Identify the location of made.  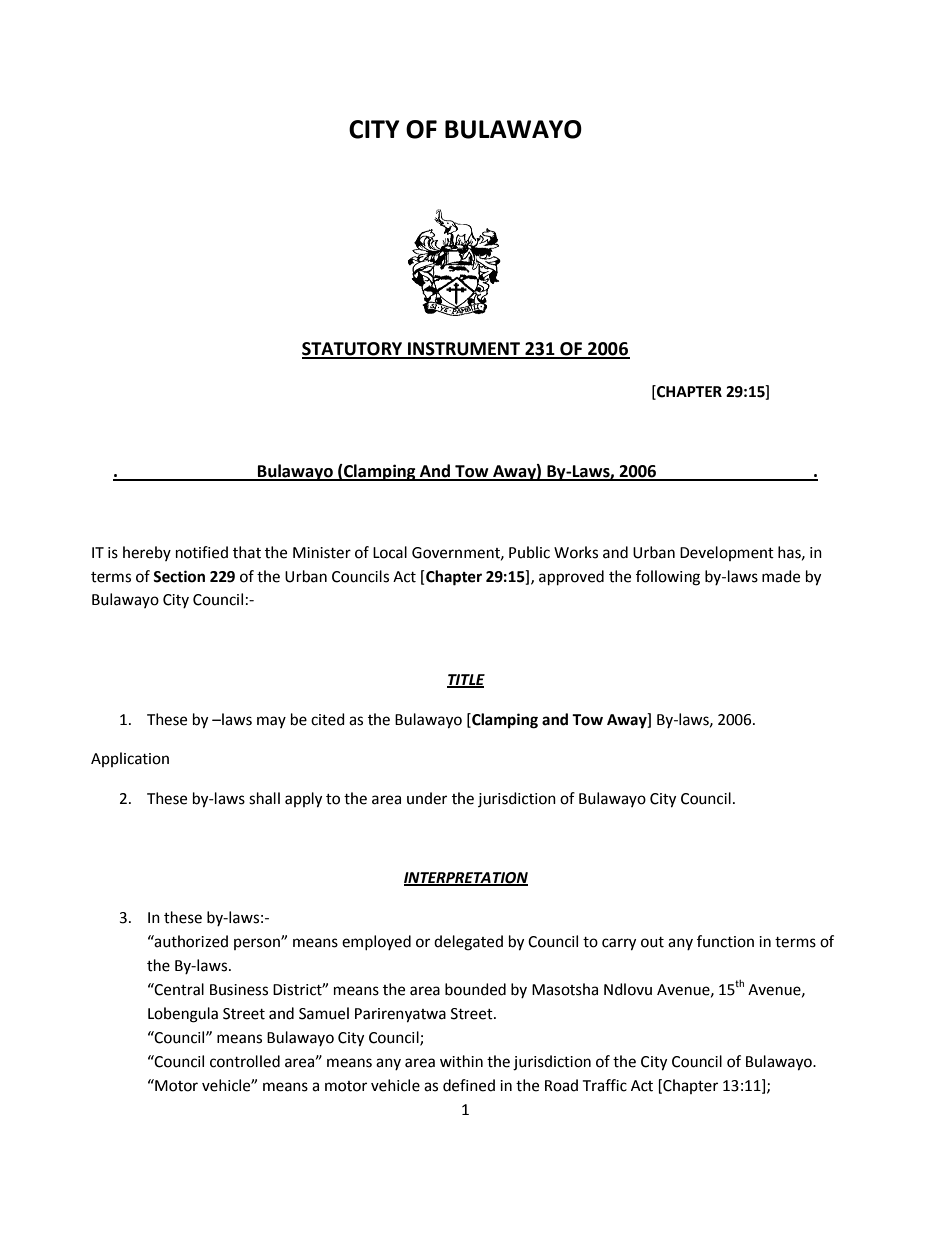
(781, 576).
